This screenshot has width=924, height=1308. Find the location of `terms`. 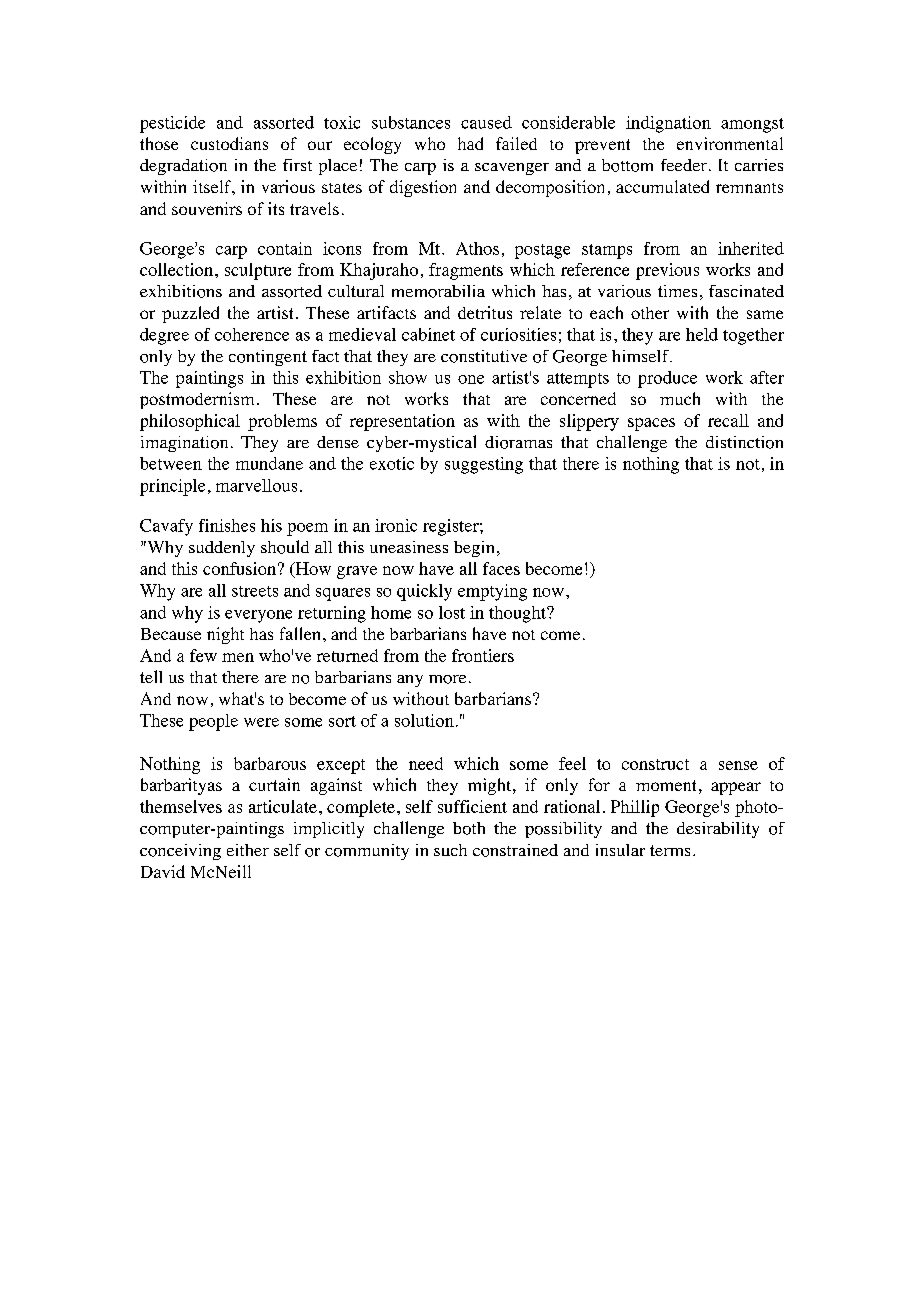

terms is located at coordinates (670, 850).
